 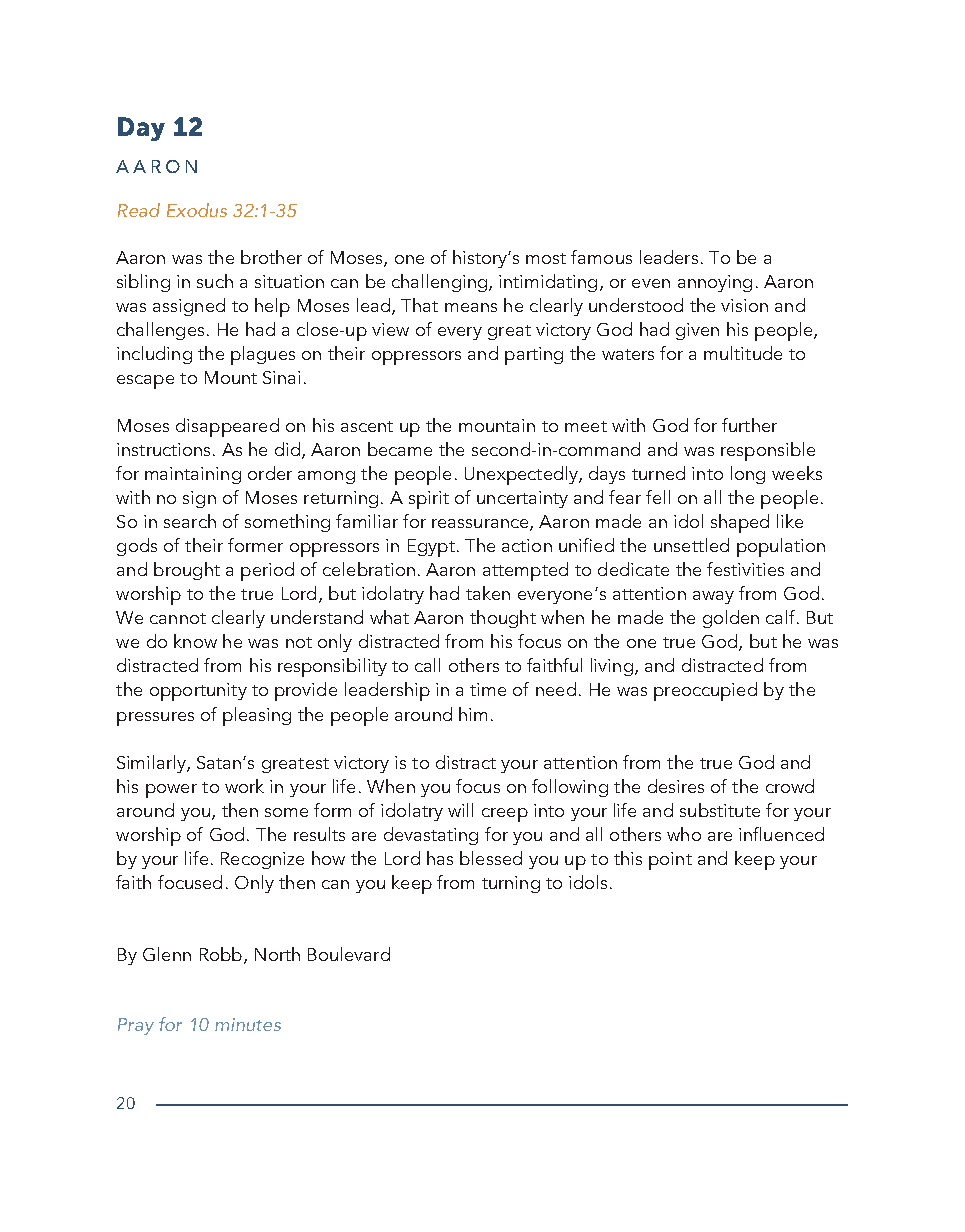 What do you see at coordinates (460, 810) in the document?
I see `will` at bounding box center [460, 810].
